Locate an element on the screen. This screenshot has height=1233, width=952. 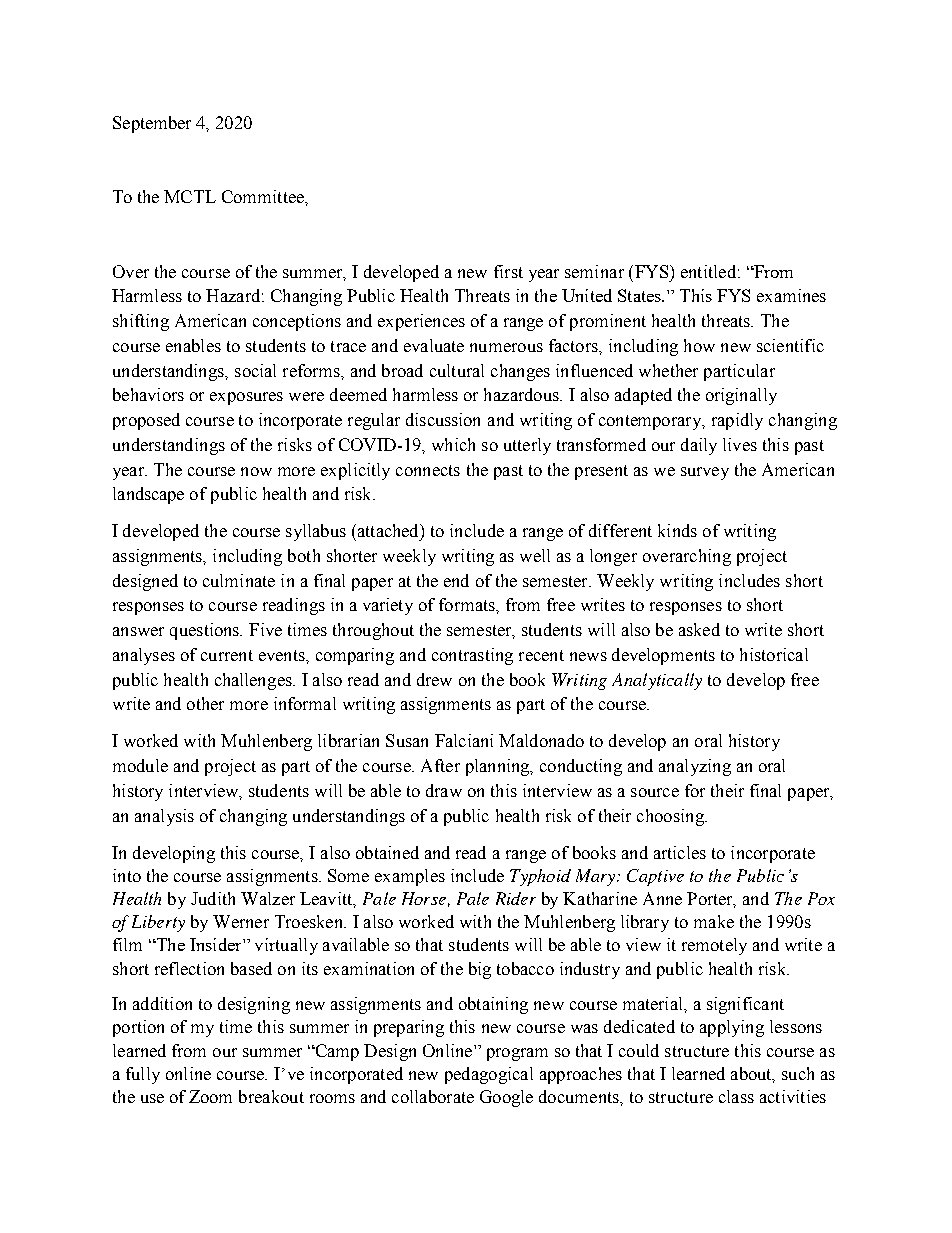
questions is located at coordinates (206, 631).
